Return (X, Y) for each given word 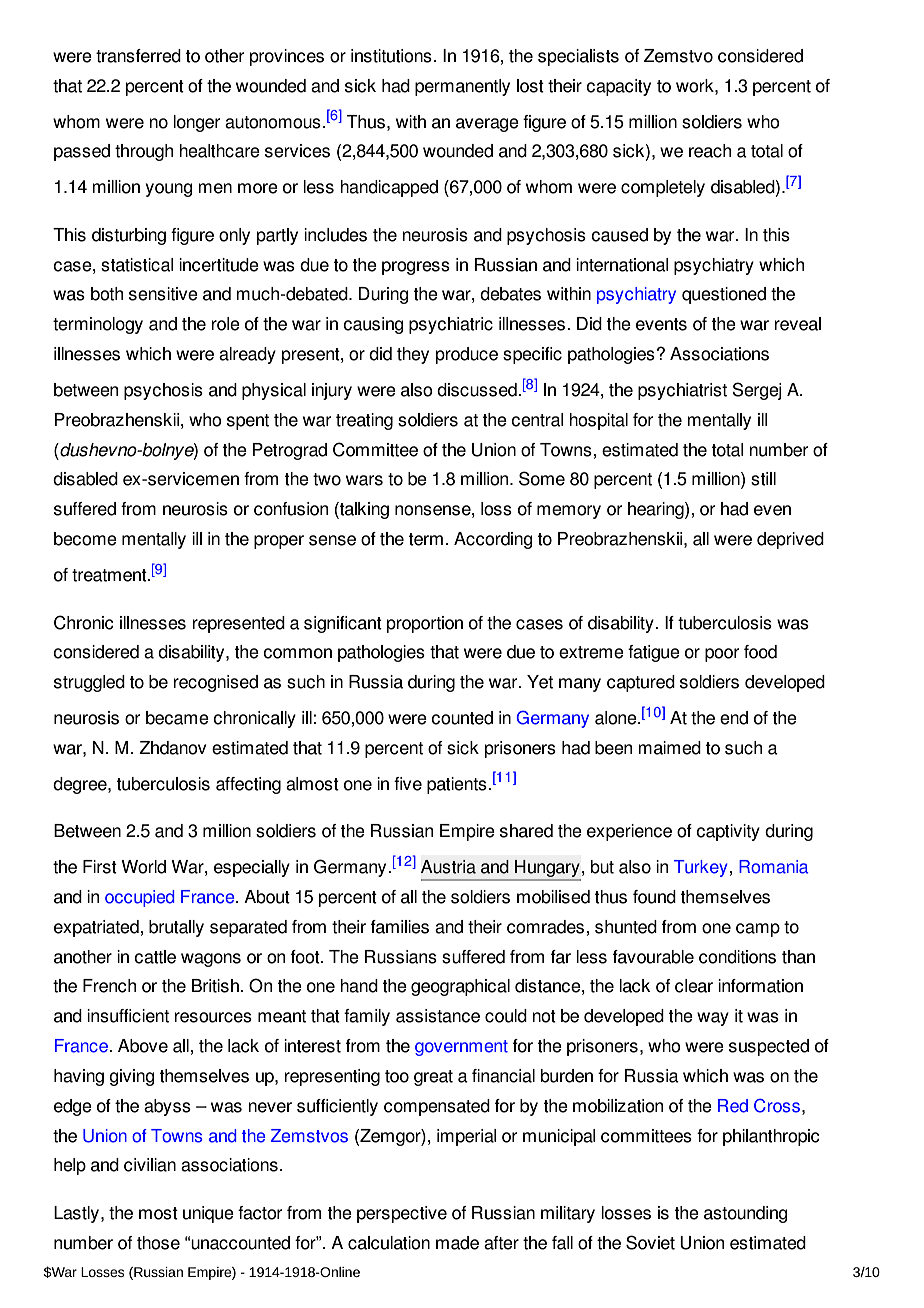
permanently (462, 87)
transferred (138, 56)
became (177, 718)
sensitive (163, 294)
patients (458, 785)
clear (694, 986)
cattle (155, 957)
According (493, 540)
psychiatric (451, 325)
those (158, 1243)
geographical (460, 987)
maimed (670, 748)
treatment (110, 575)
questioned (724, 295)
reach (710, 151)
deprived (790, 540)
